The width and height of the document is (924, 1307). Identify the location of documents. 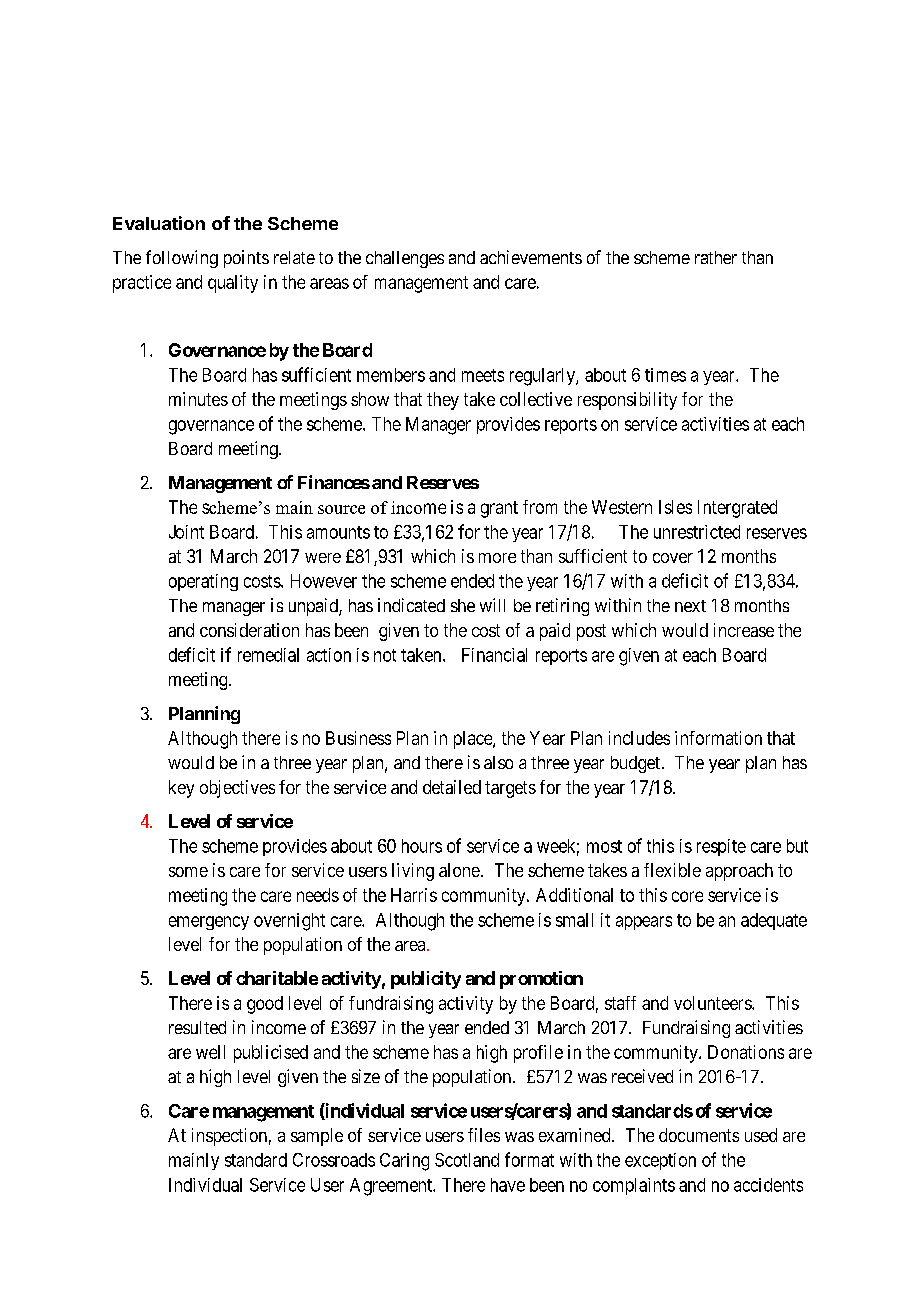
(699, 1135).
